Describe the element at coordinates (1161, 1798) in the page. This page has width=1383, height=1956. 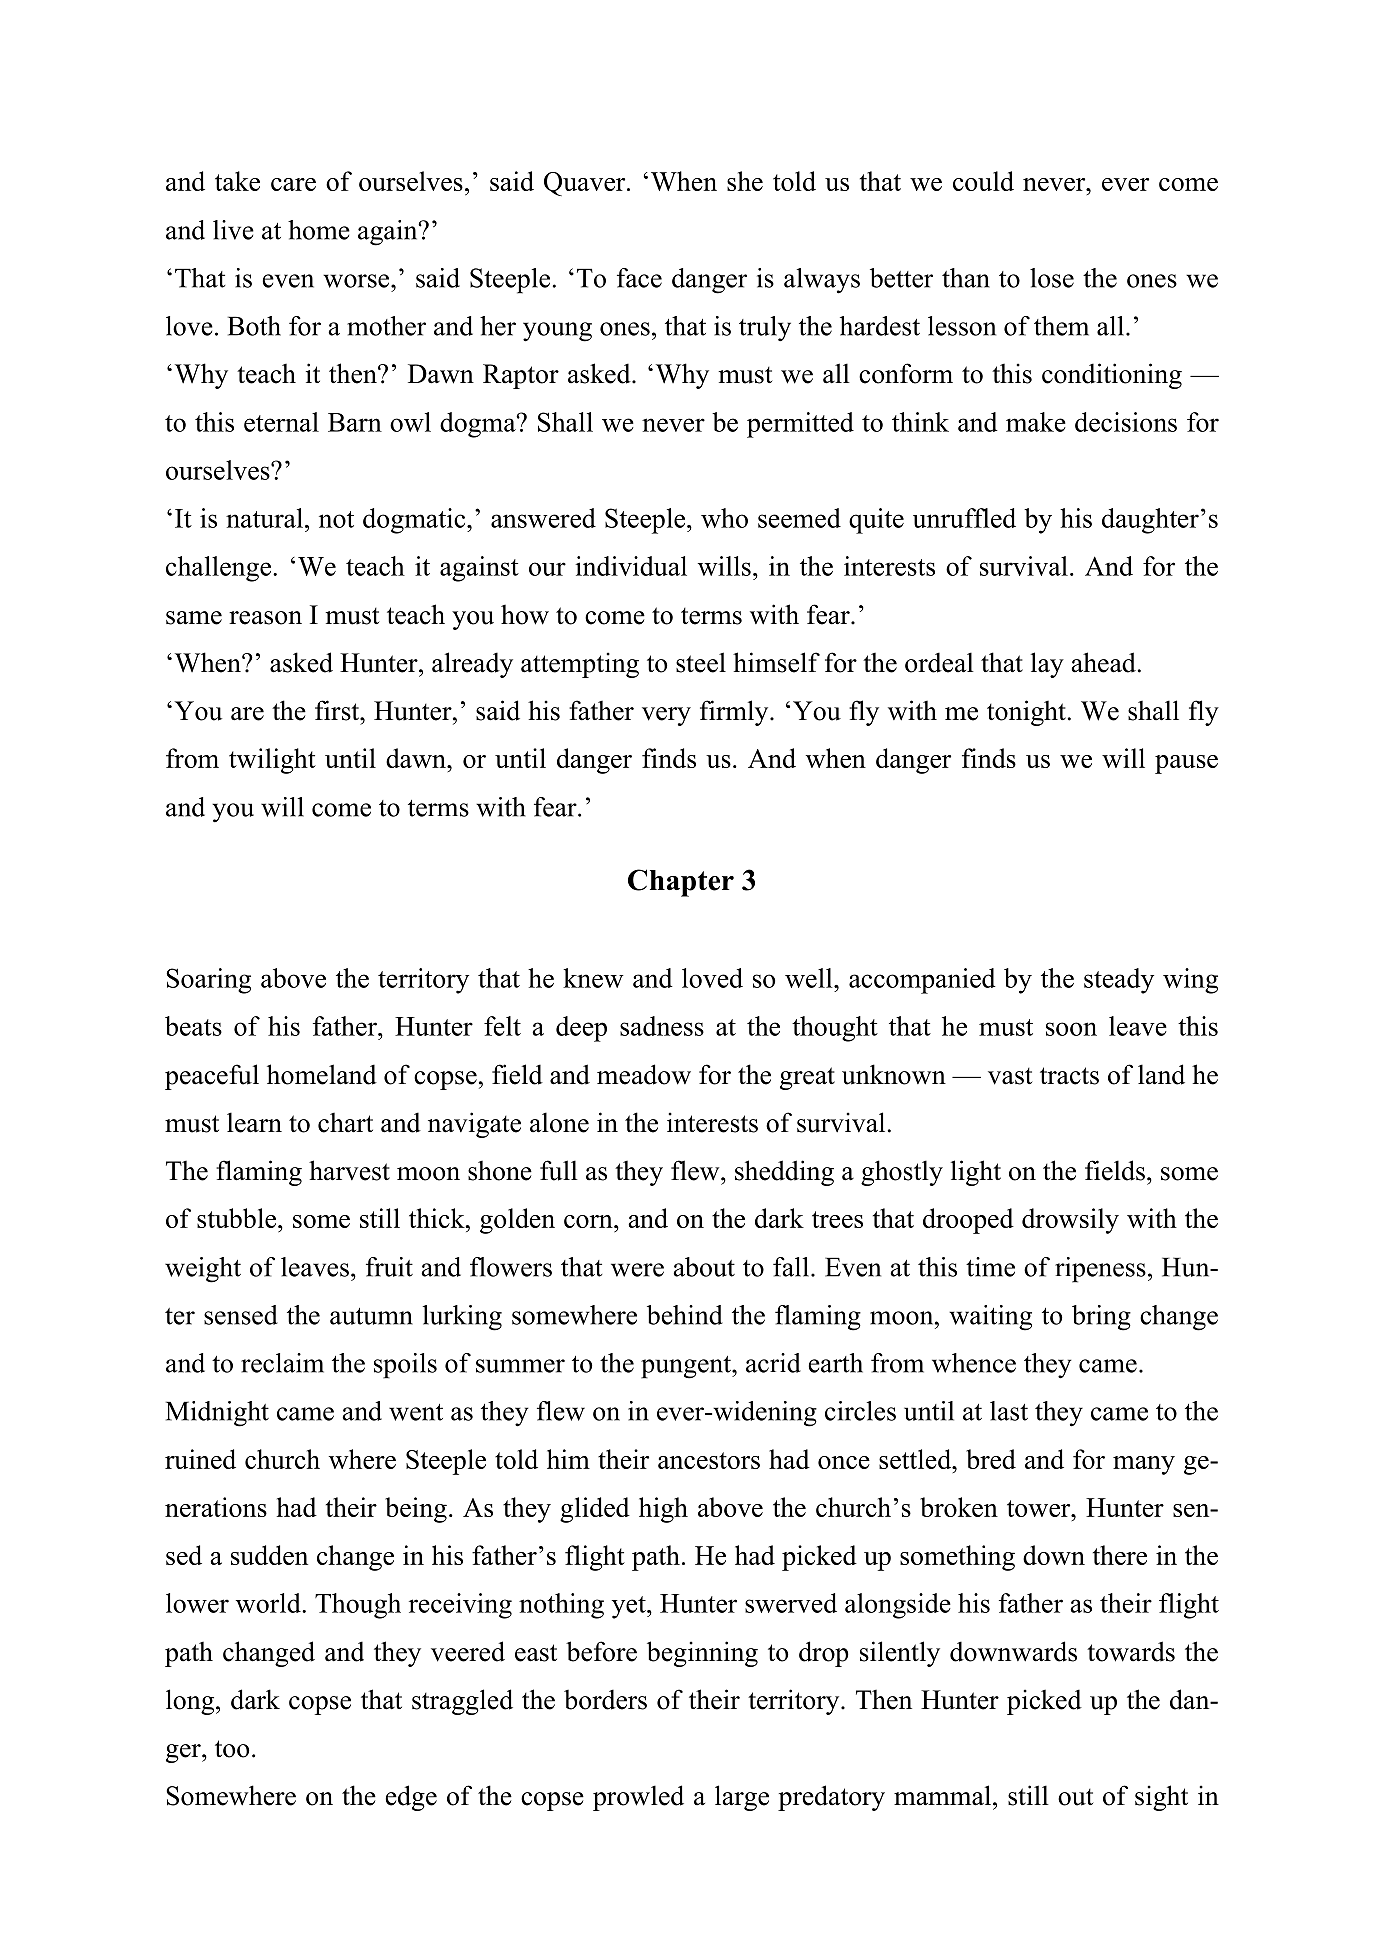
I see `sight` at that location.
